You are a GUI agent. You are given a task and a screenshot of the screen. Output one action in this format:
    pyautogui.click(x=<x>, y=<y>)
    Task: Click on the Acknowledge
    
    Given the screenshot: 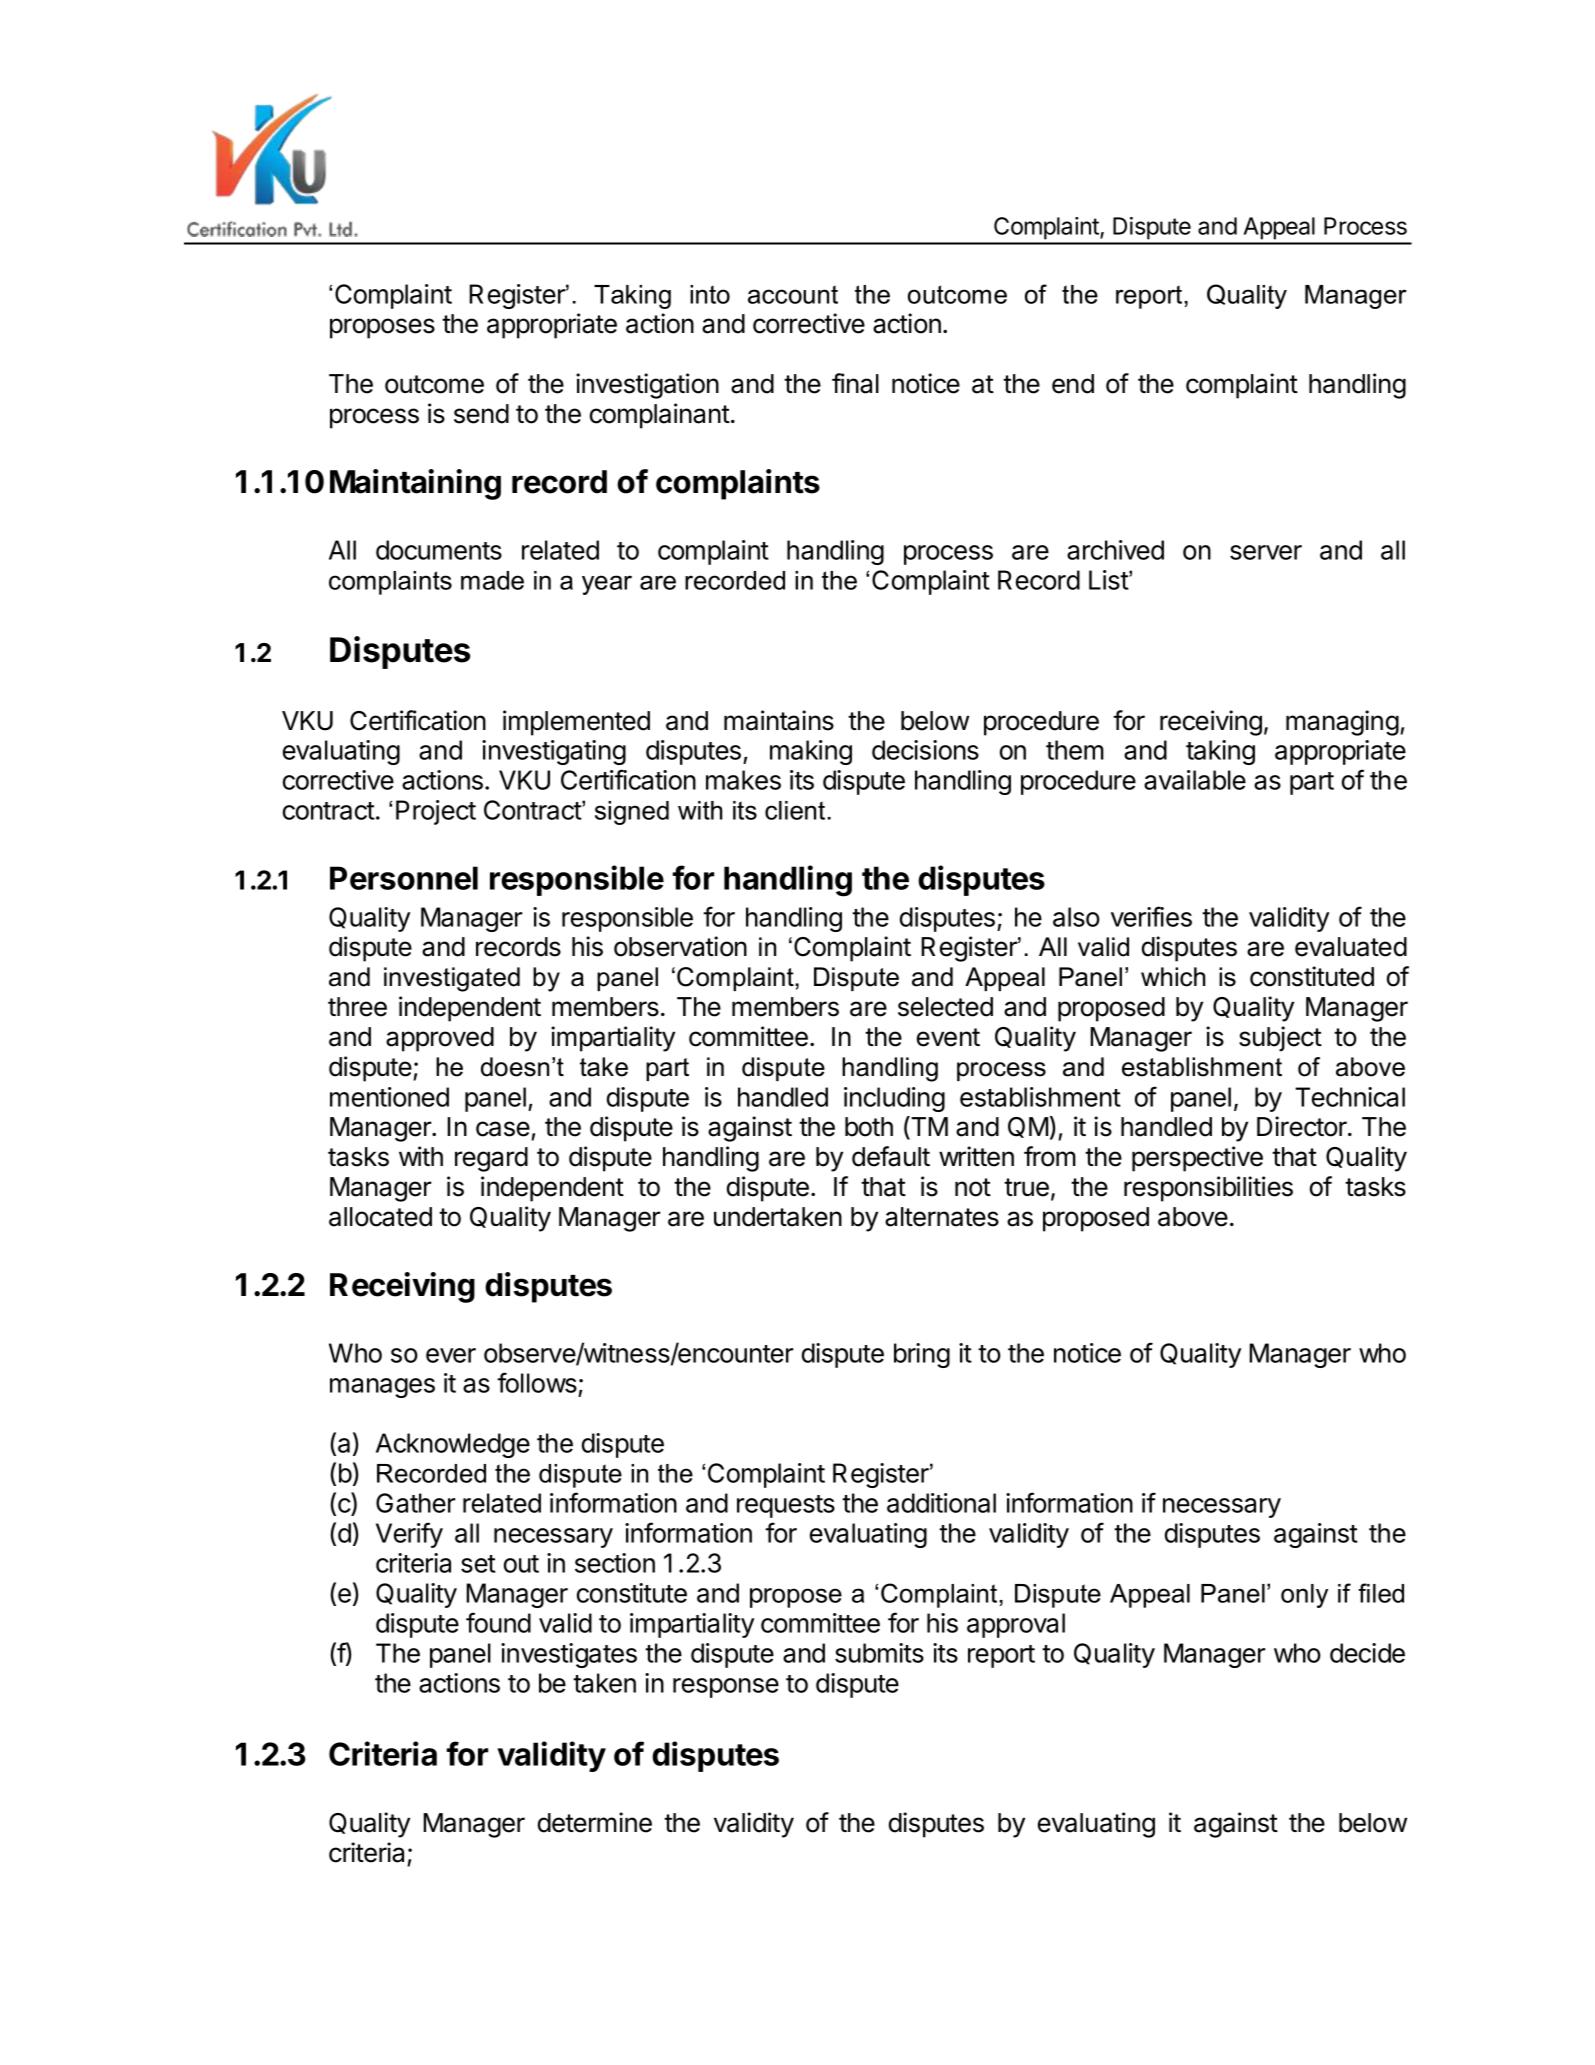 What is the action you would take?
    pyautogui.click(x=453, y=1445)
